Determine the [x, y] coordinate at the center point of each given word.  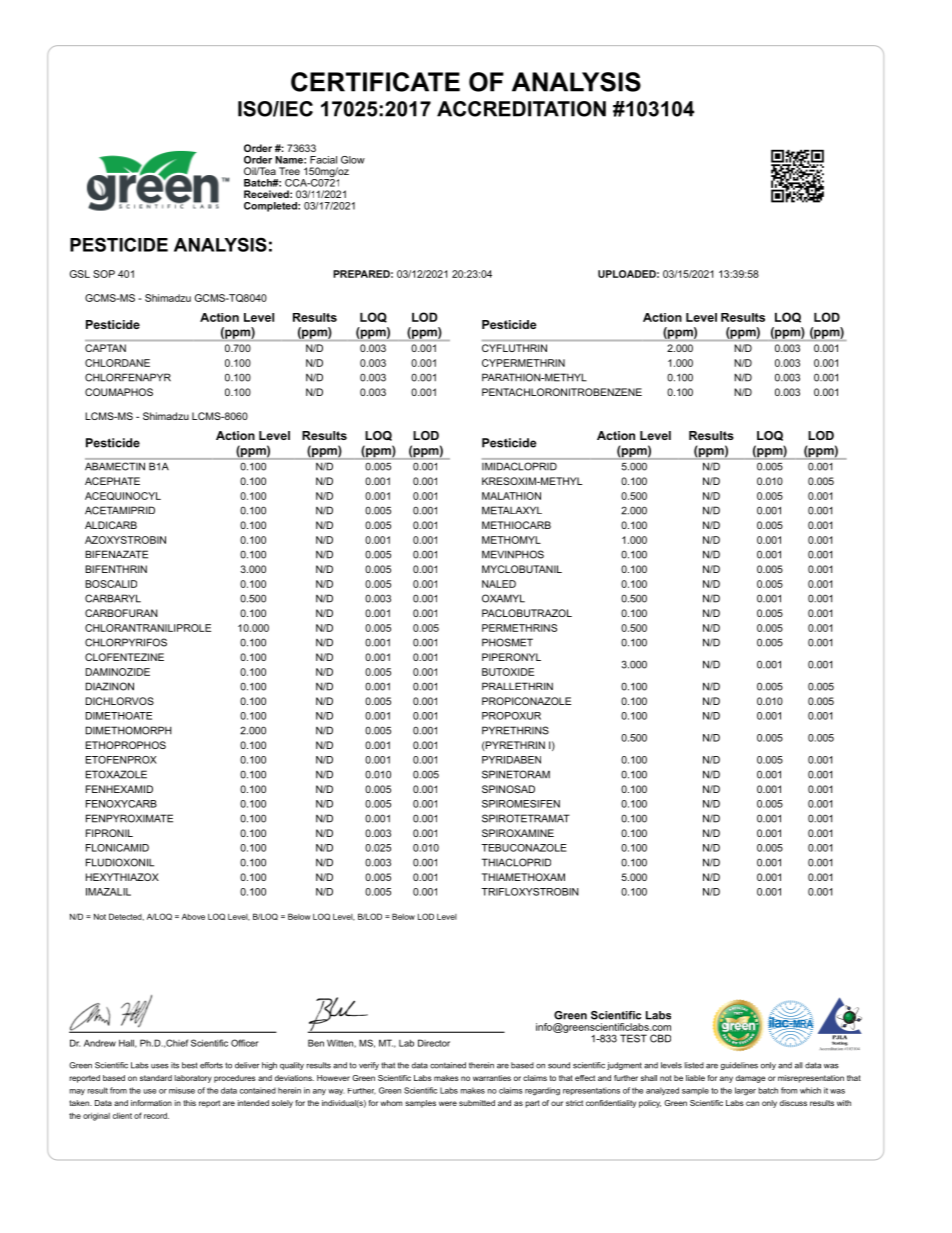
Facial [323, 160]
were [448, 1103]
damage [751, 1079]
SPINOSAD [508, 789]
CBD [660, 1038]
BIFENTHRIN [116, 569]
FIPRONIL [109, 833]
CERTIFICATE [375, 82]
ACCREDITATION [521, 109]
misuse [182, 1090]
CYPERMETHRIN [523, 363]
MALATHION [511, 496]
